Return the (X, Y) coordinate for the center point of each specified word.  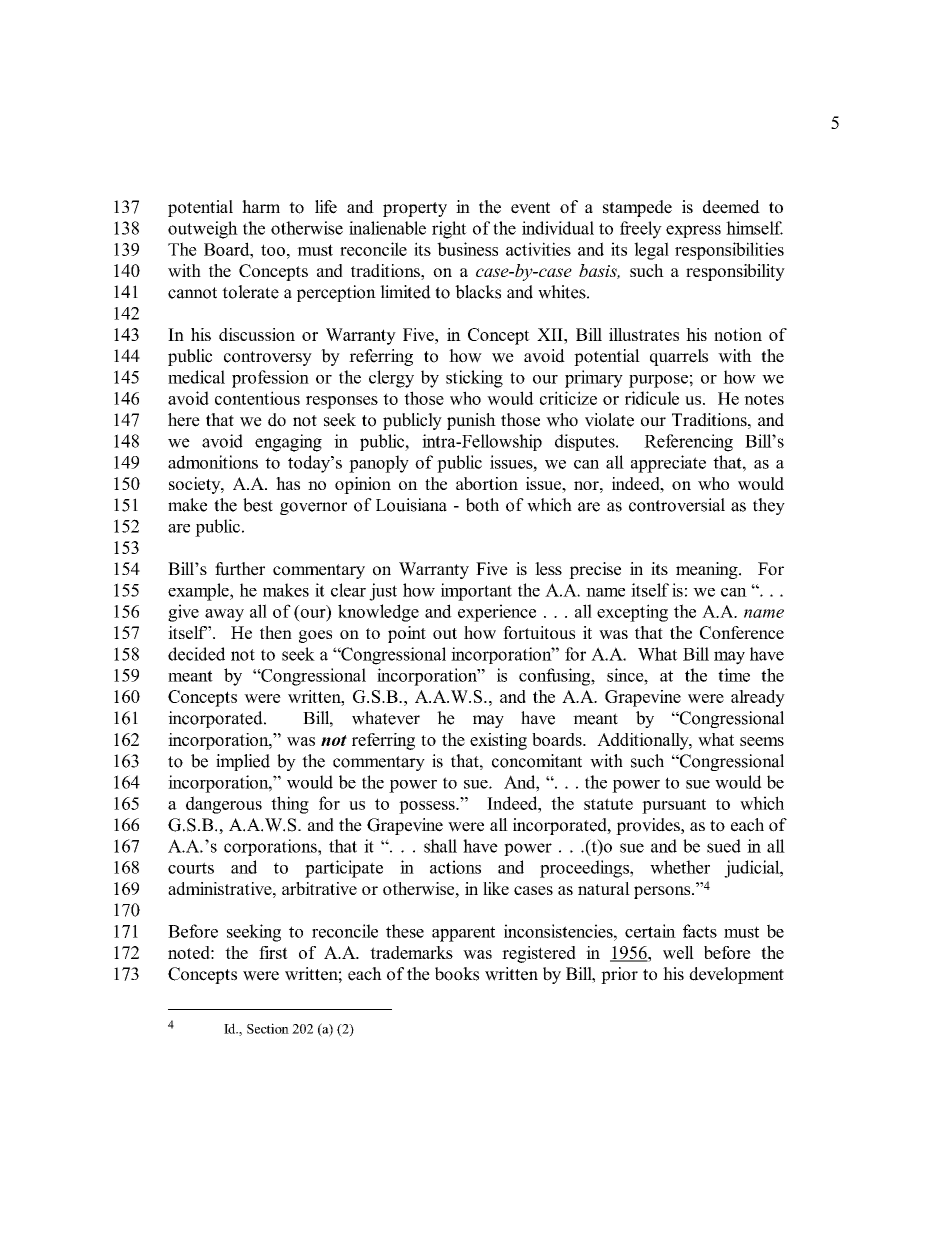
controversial (677, 505)
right (449, 230)
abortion (487, 483)
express (693, 231)
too (273, 250)
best (258, 505)
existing (498, 741)
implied (243, 762)
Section (268, 1028)
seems (762, 741)
